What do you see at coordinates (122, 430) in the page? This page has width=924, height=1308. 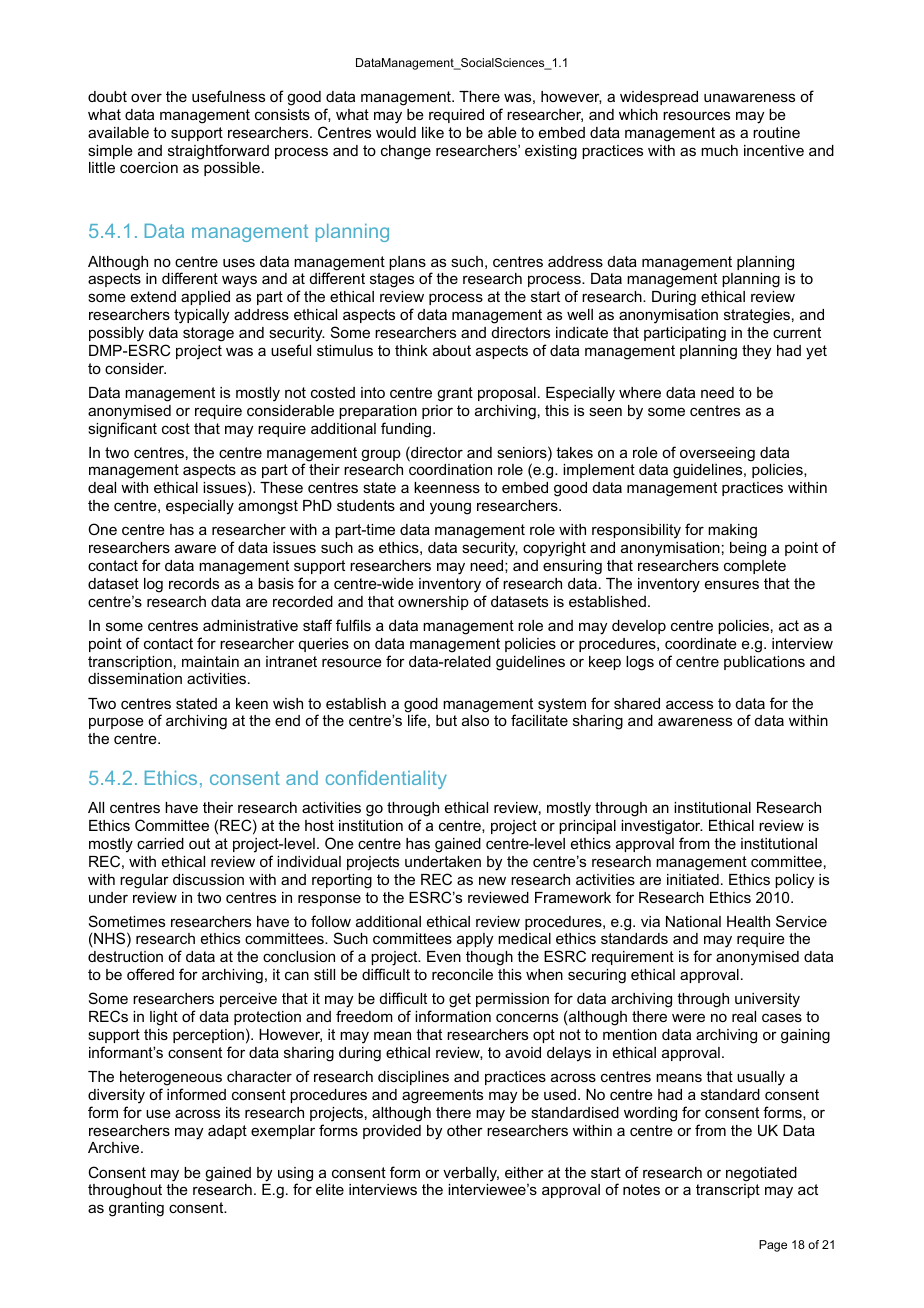 I see `significant` at bounding box center [122, 430].
